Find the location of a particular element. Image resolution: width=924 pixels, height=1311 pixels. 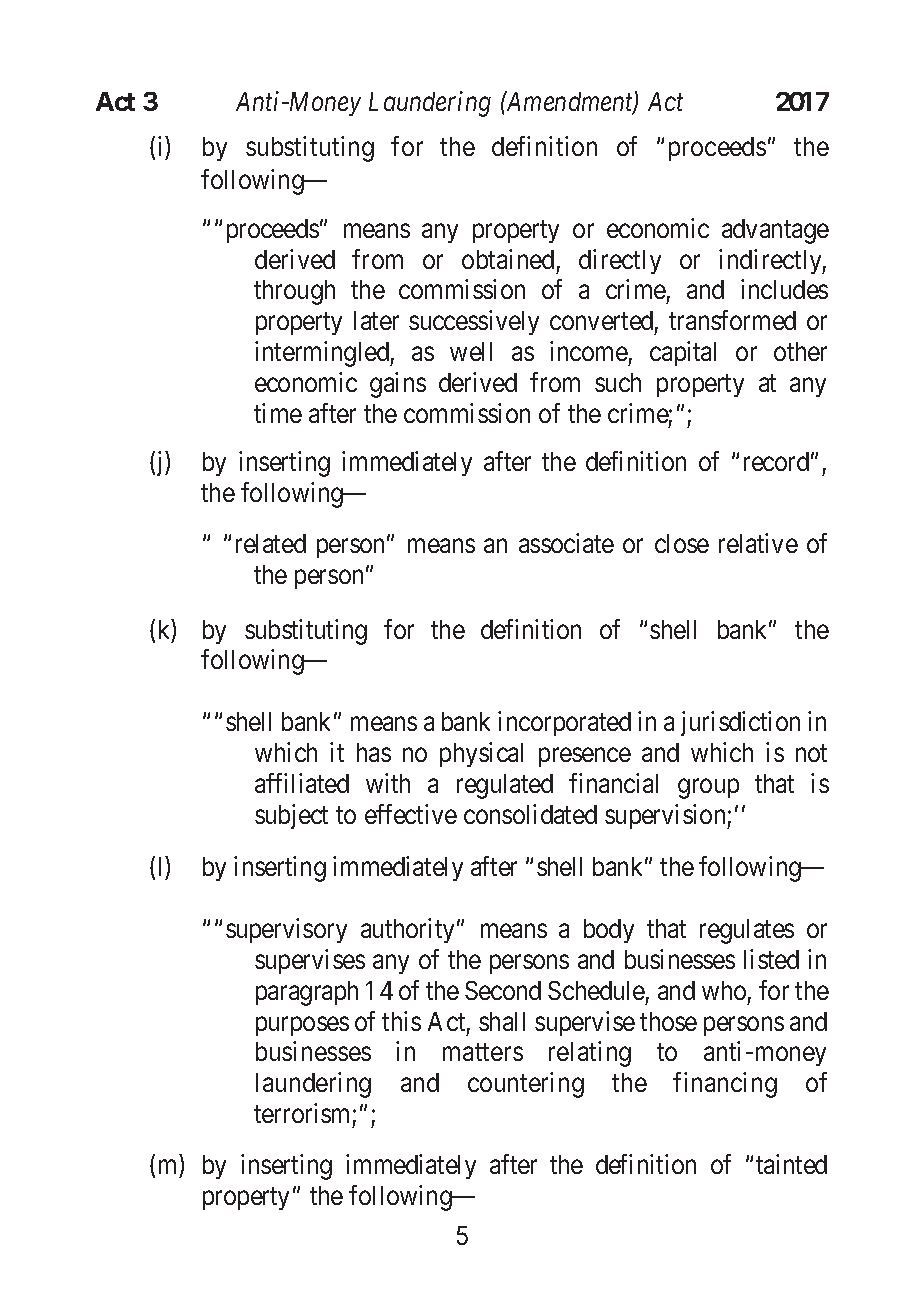

countering is located at coordinates (526, 1085).
